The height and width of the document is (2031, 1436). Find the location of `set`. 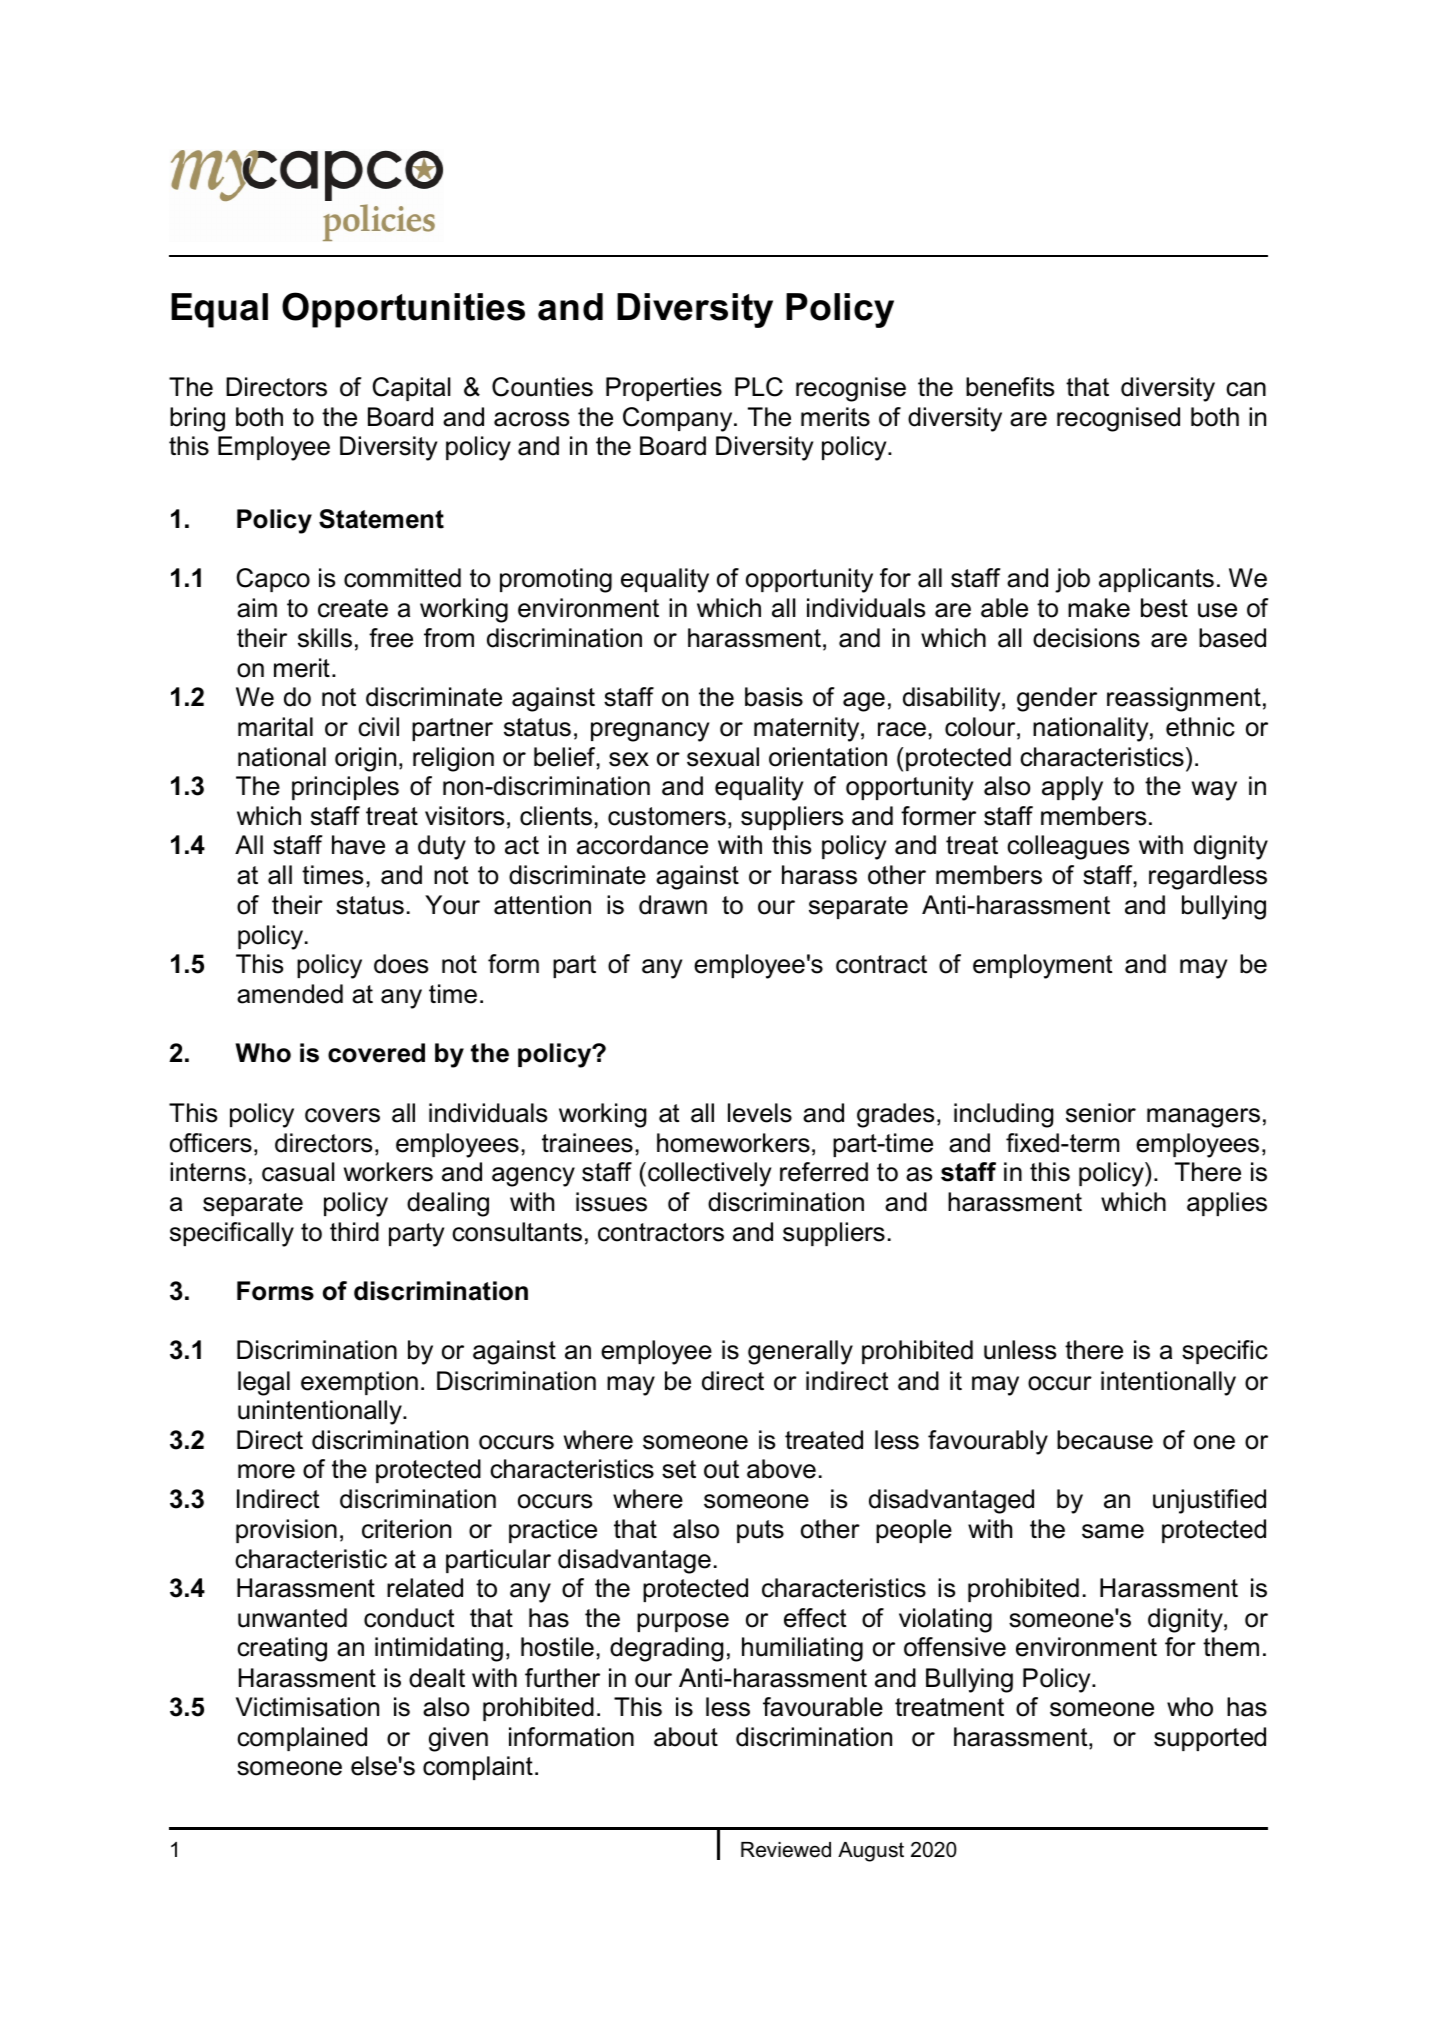

set is located at coordinates (679, 1469).
